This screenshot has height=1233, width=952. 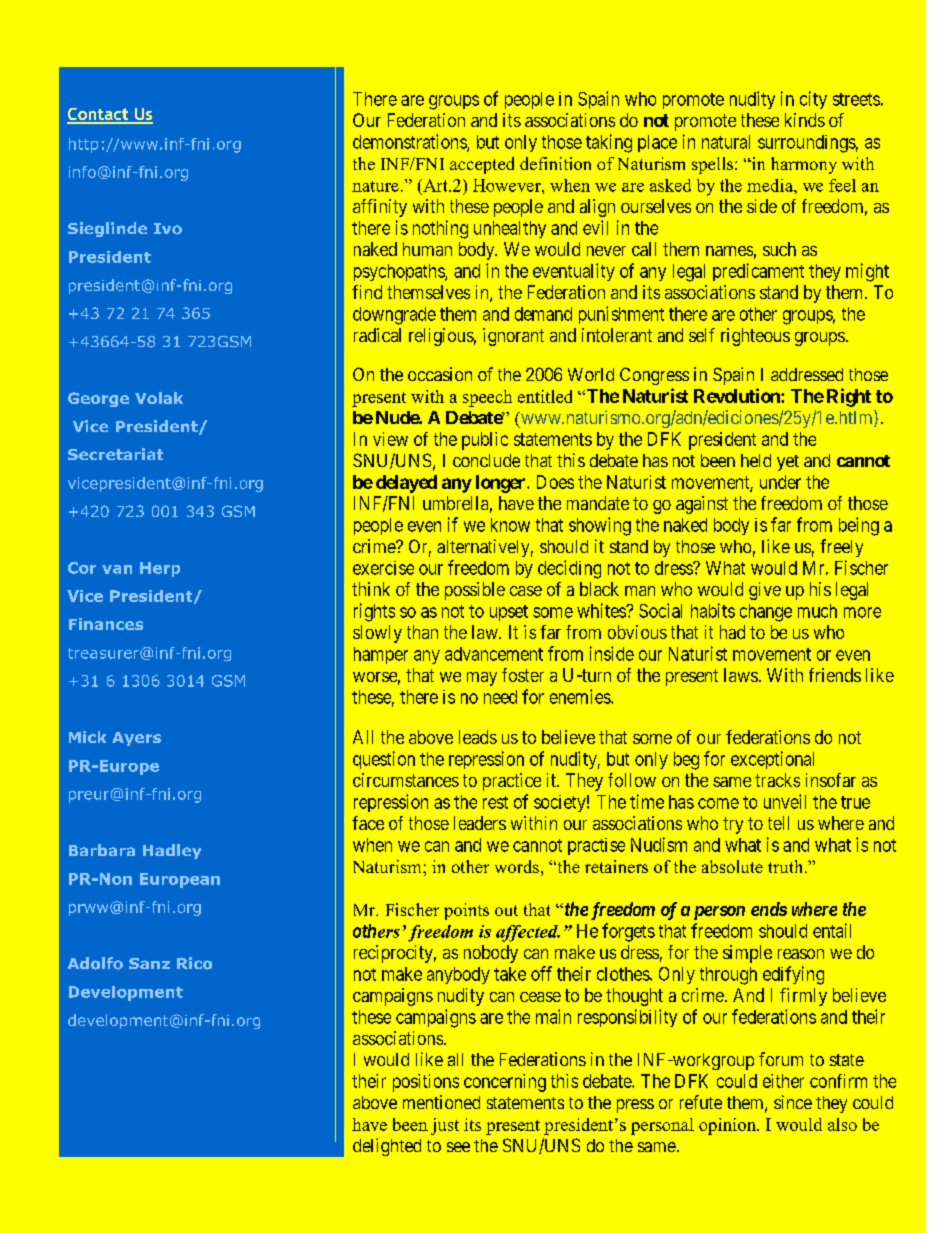 What do you see at coordinates (172, 851) in the screenshot?
I see `Hadley` at bounding box center [172, 851].
